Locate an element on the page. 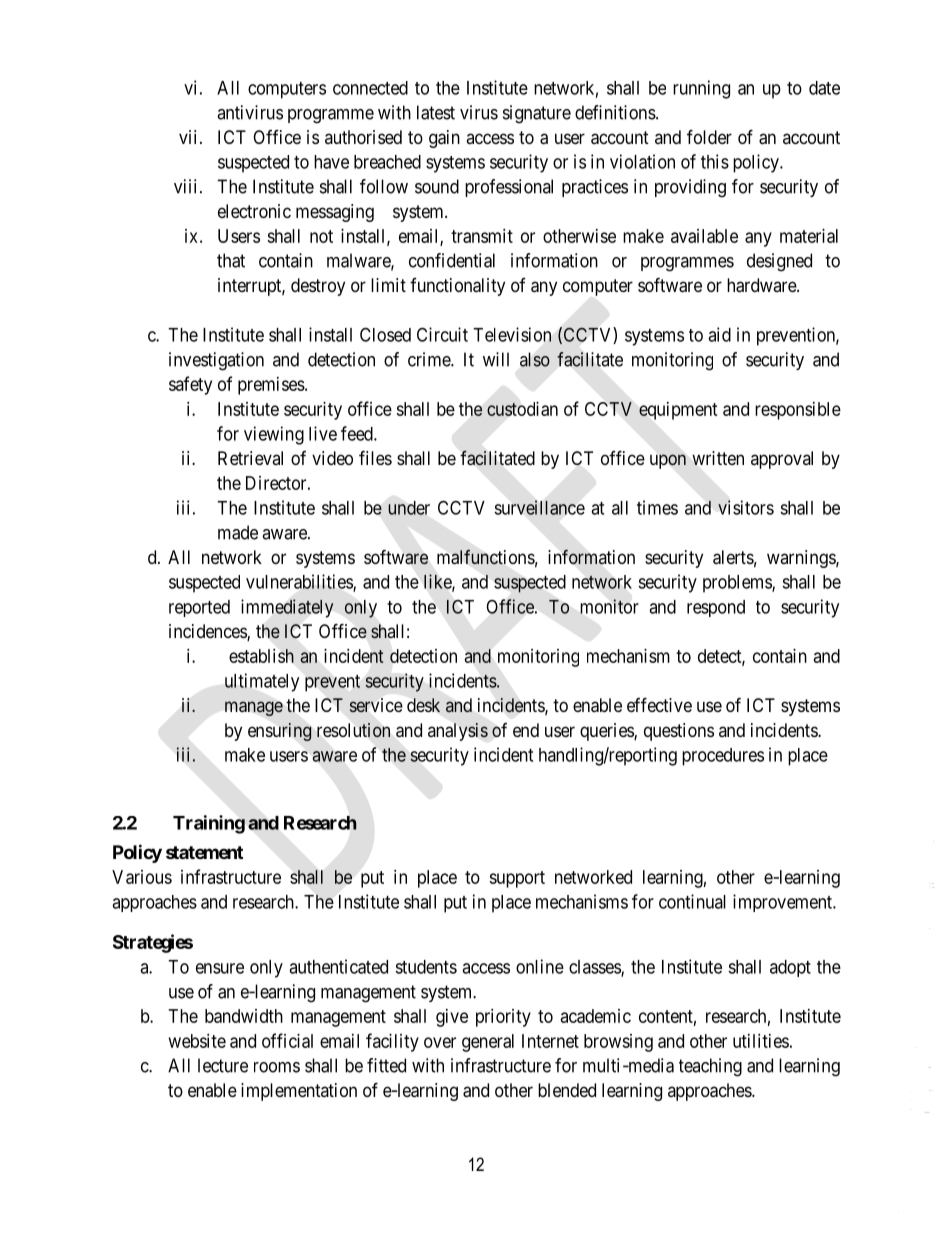 This document has width=952, height=1233. support is located at coordinates (517, 879).
